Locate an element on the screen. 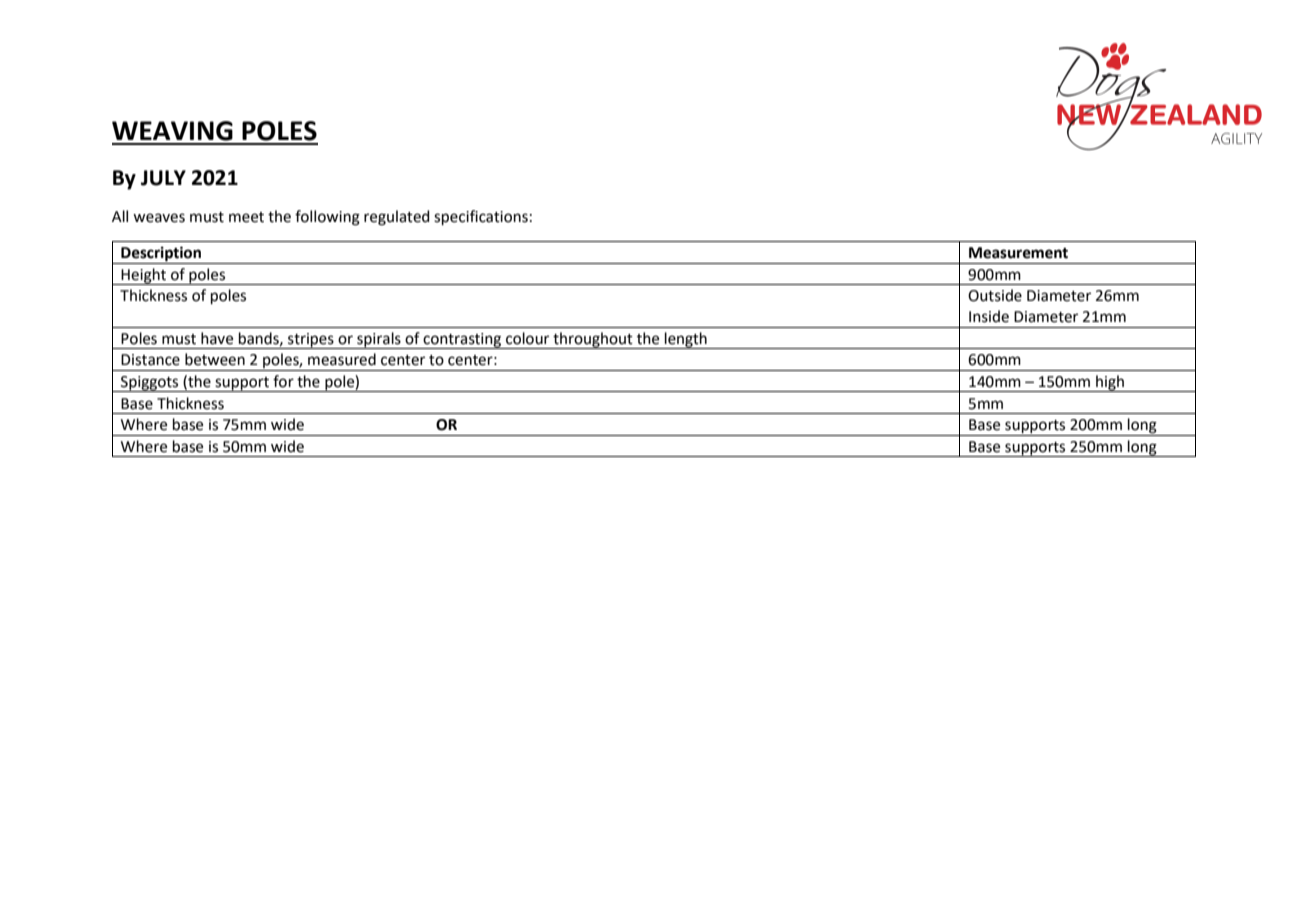  Measurement is located at coordinates (1018, 253).
